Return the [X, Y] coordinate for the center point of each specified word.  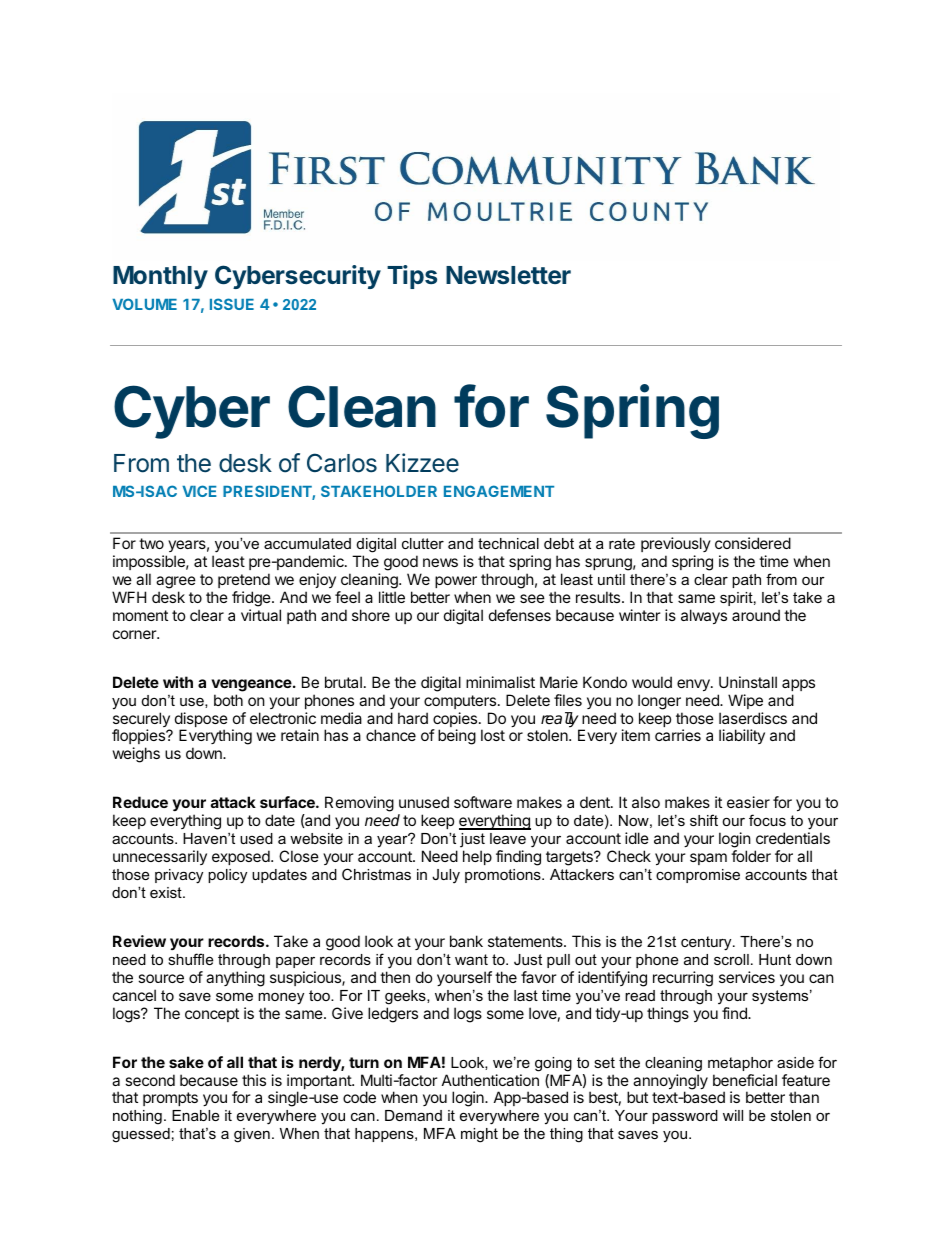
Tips [412, 277]
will [733, 1115]
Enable [195, 1115]
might [479, 1135]
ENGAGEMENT [499, 491]
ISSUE [232, 304]
